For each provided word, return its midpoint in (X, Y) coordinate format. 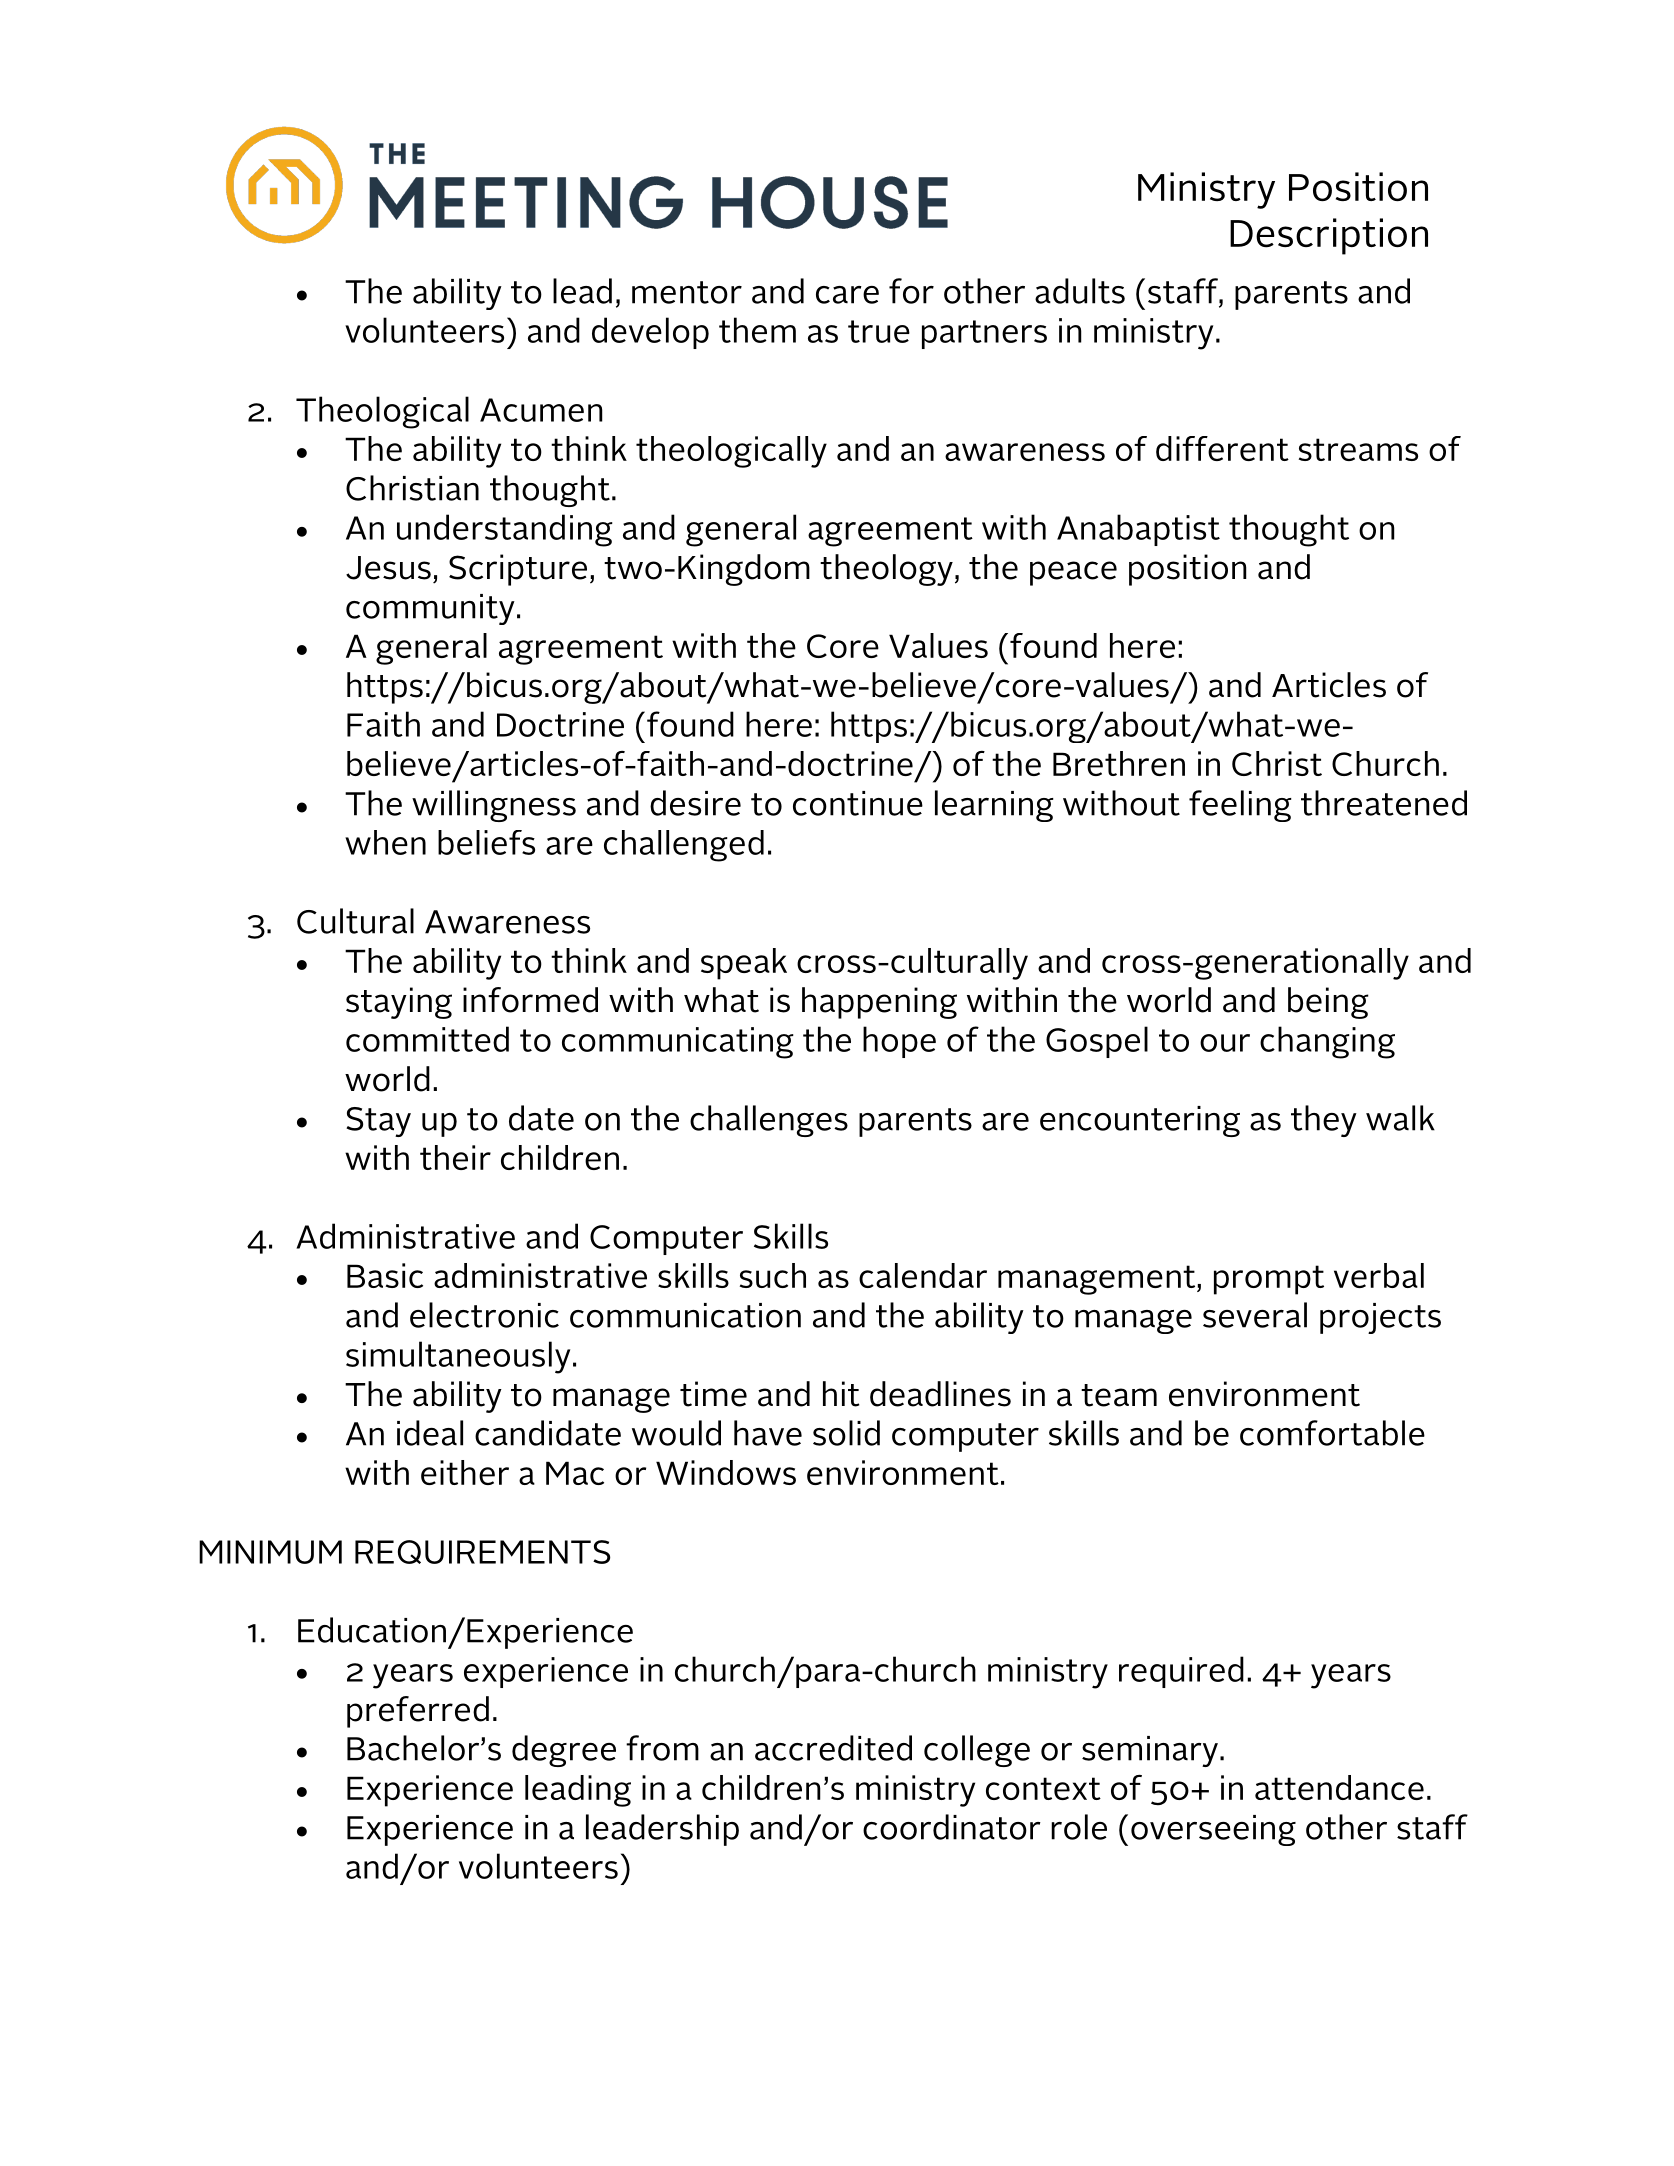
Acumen (541, 410)
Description (1329, 236)
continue (858, 803)
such (773, 1275)
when (385, 842)
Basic (385, 1275)
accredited (833, 1748)
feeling (1240, 806)
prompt (1269, 1280)
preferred (418, 1712)
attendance (1339, 1787)
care (847, 295)
